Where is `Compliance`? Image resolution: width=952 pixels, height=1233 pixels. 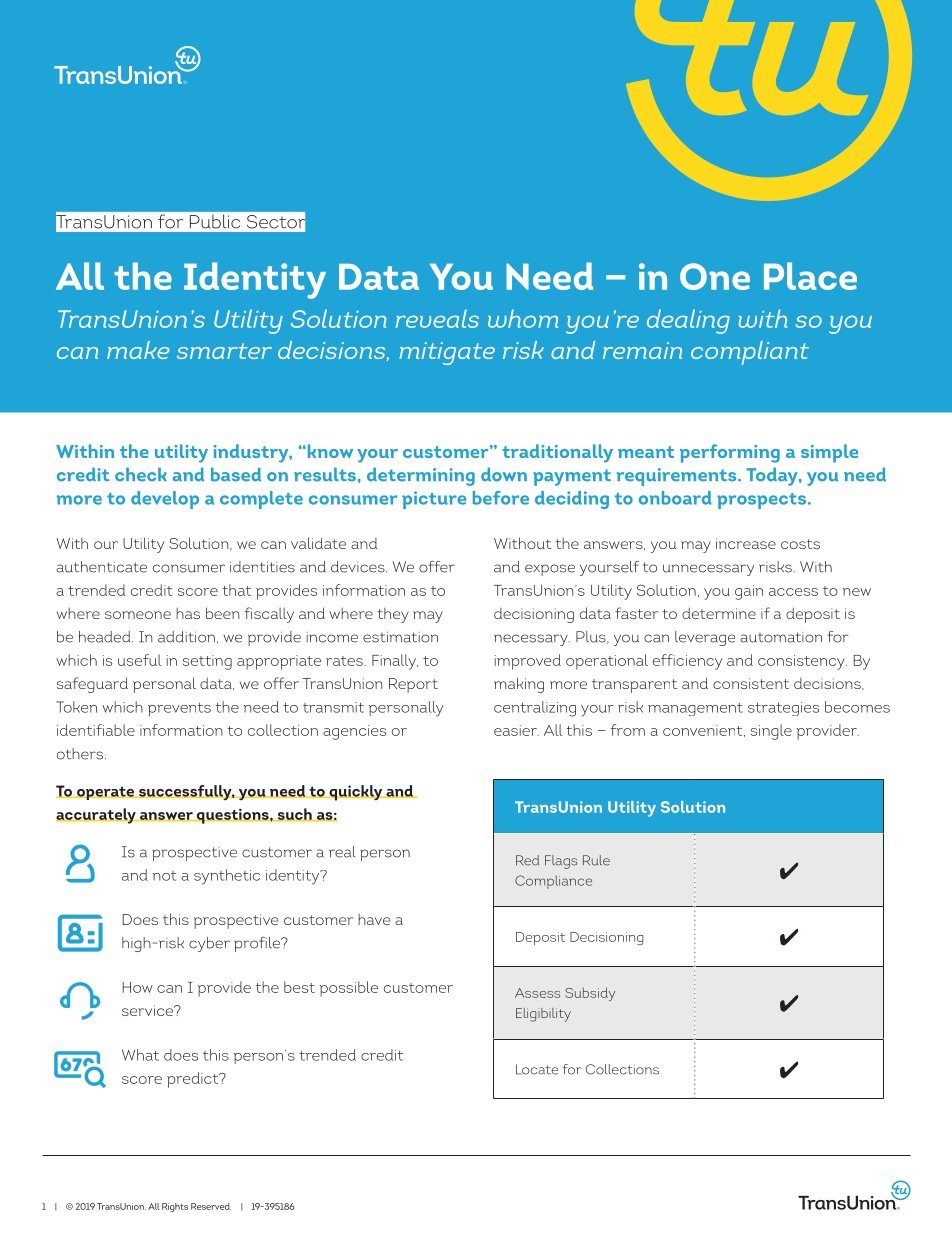 Compliance is located at coordinates (553, 882).
